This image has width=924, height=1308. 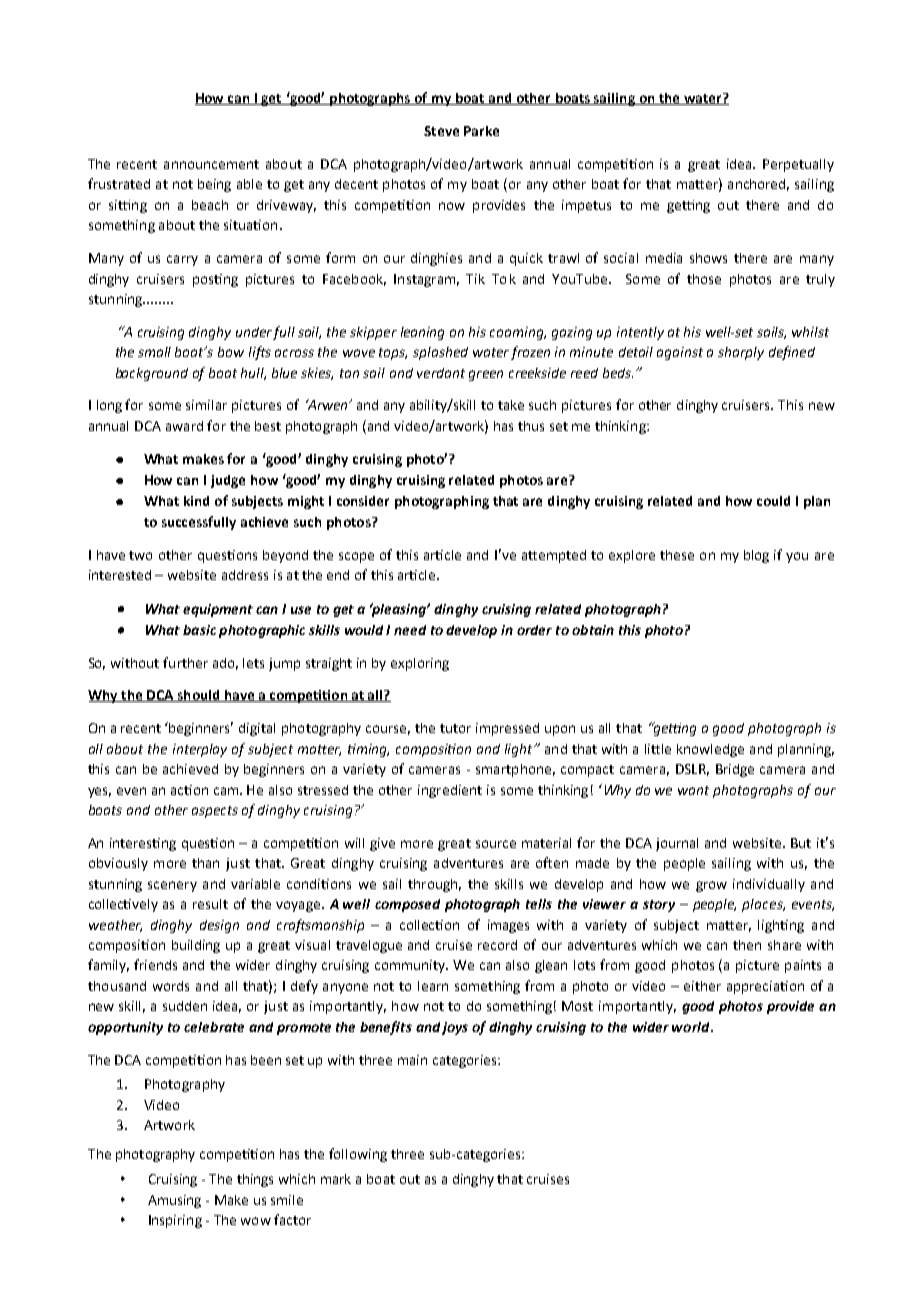 What do you see at coordinates (420, 664) in the image?
I see `exploring` at bounding box center [420, 664].
